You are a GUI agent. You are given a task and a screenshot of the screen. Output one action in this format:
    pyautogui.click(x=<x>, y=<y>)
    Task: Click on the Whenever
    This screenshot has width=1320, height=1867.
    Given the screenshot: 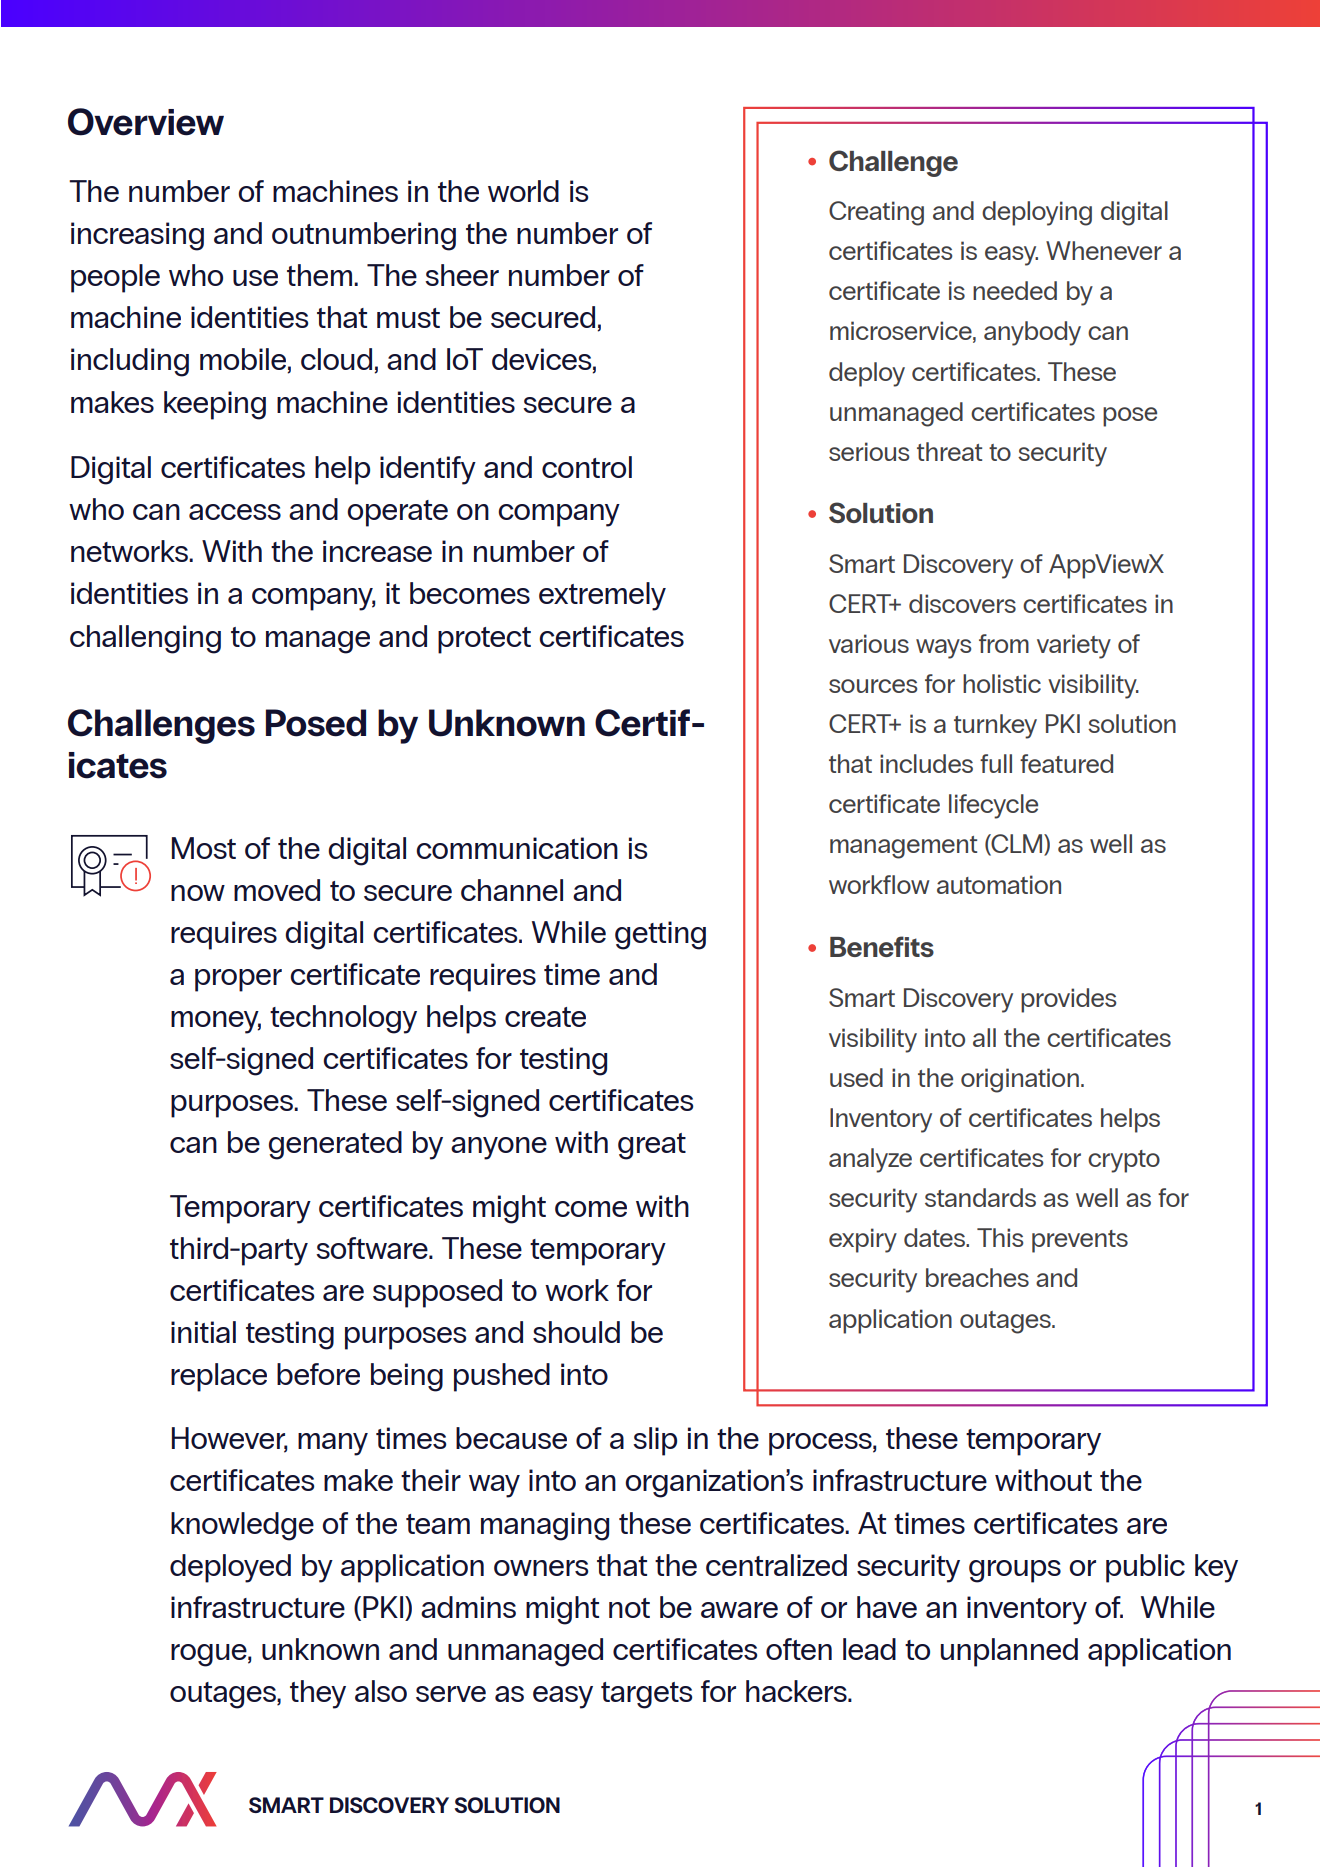 What is the action you would take?
    pyautogui.click(x=1104, y=250)
